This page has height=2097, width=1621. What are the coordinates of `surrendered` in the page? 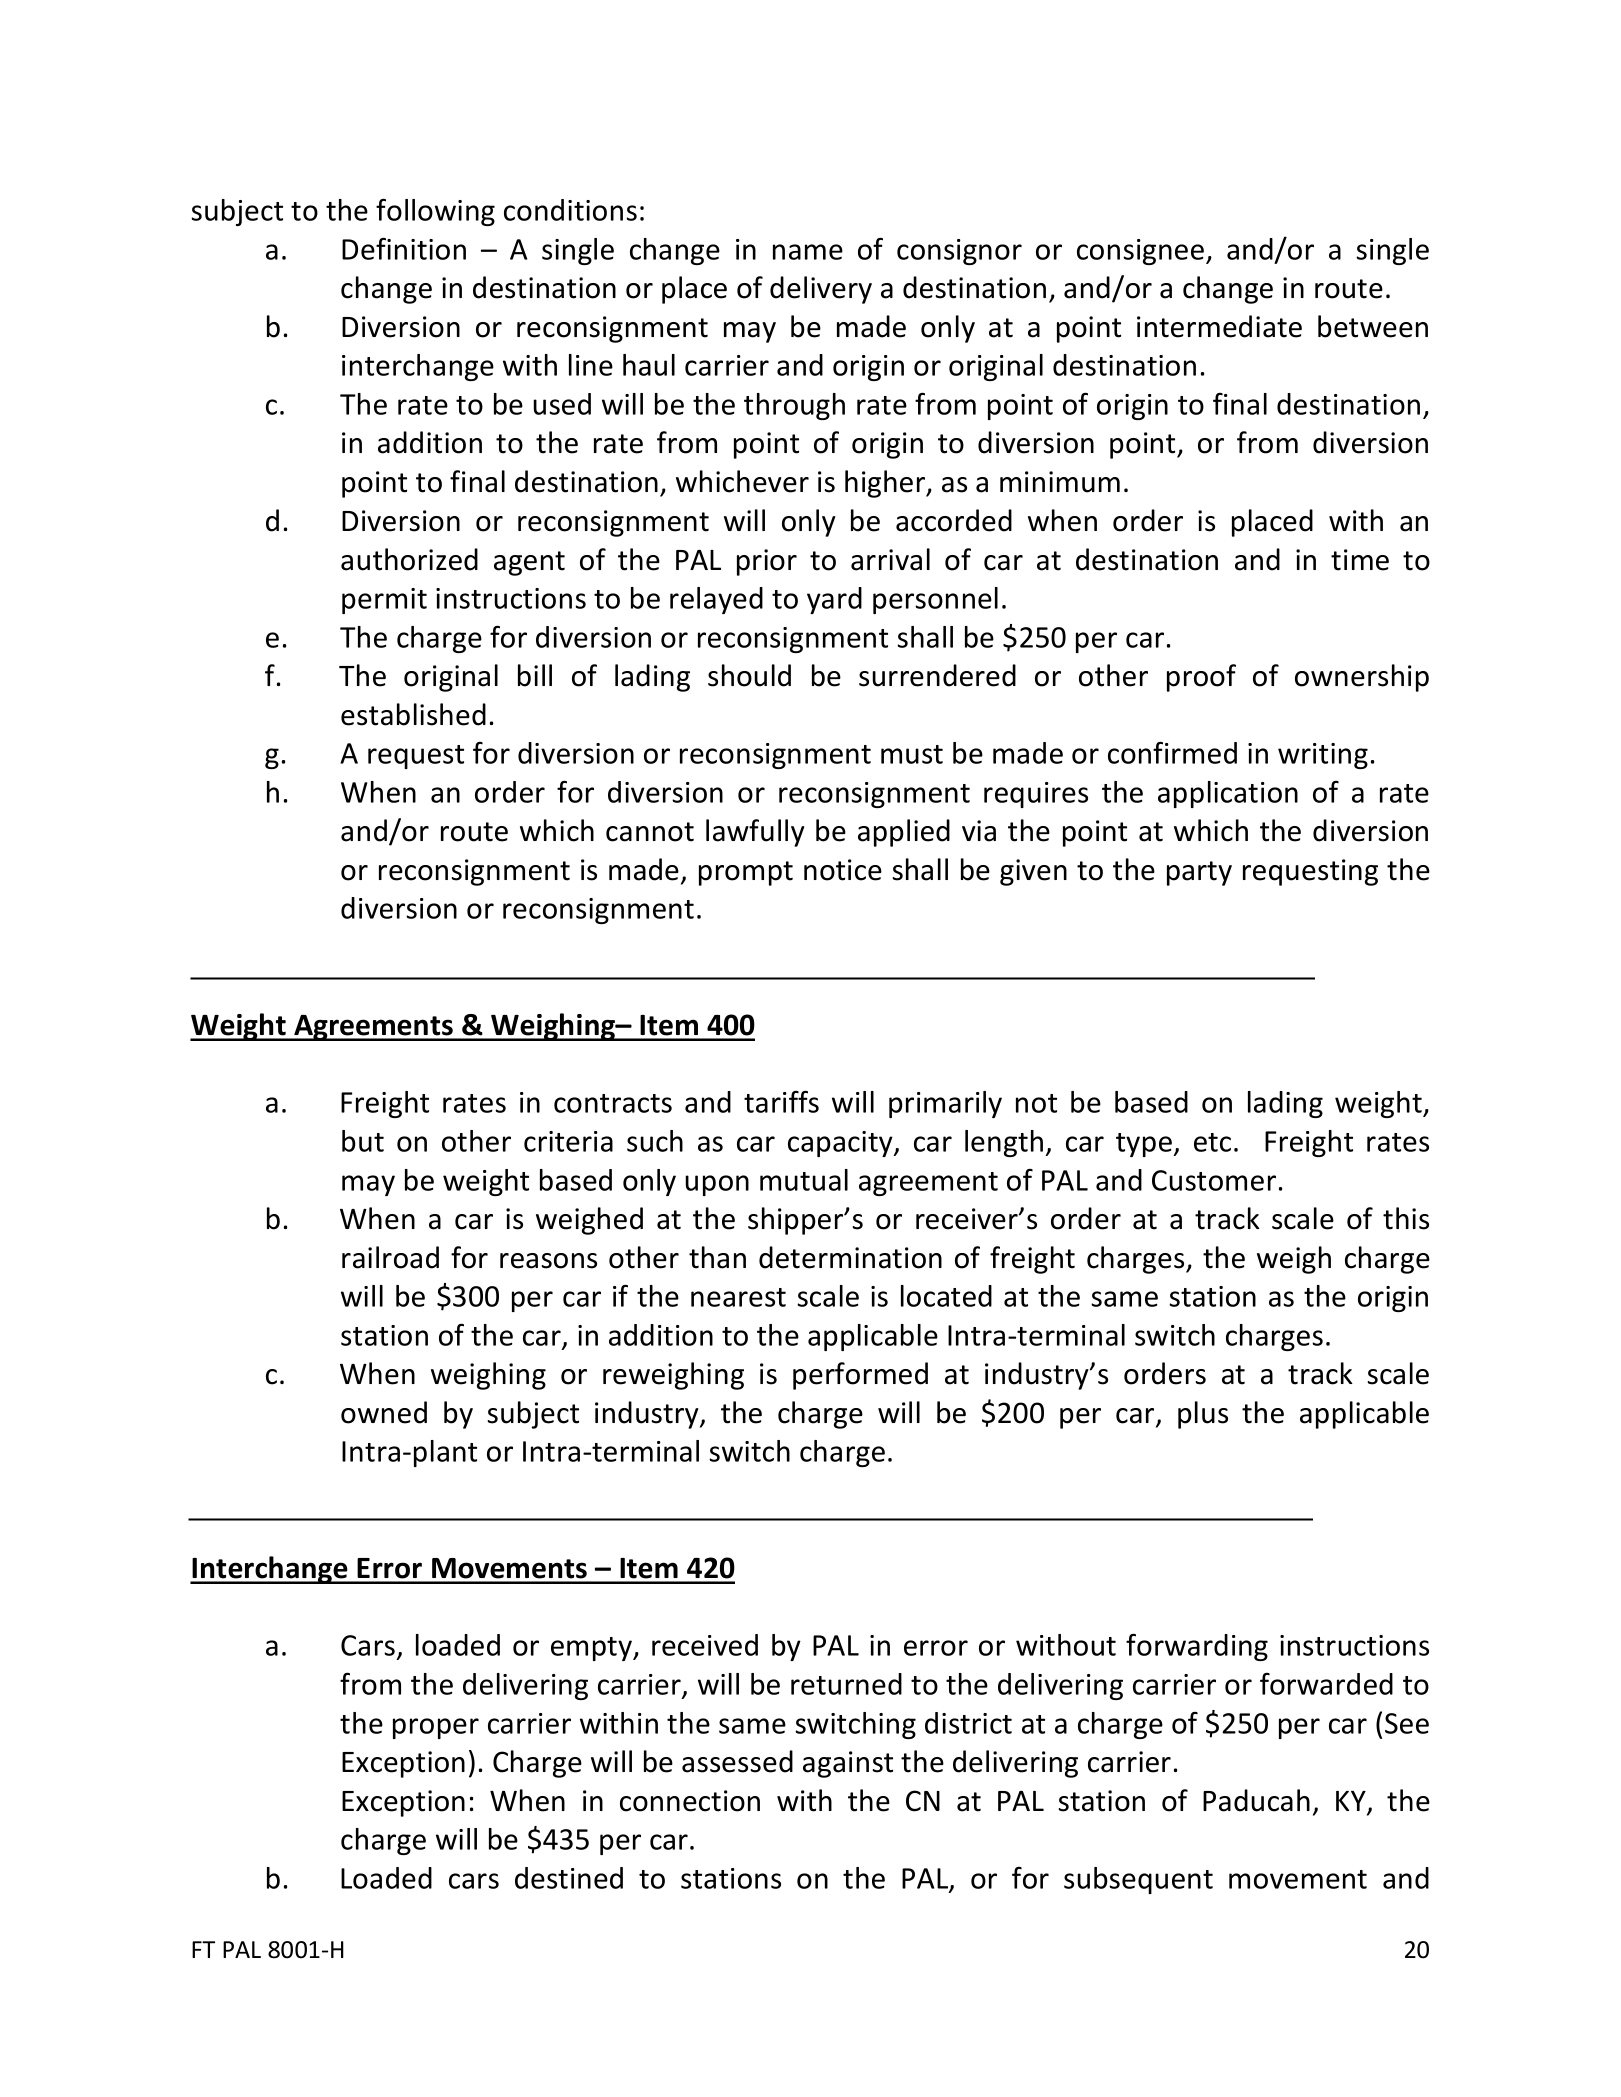 It's located at (937, 675).
